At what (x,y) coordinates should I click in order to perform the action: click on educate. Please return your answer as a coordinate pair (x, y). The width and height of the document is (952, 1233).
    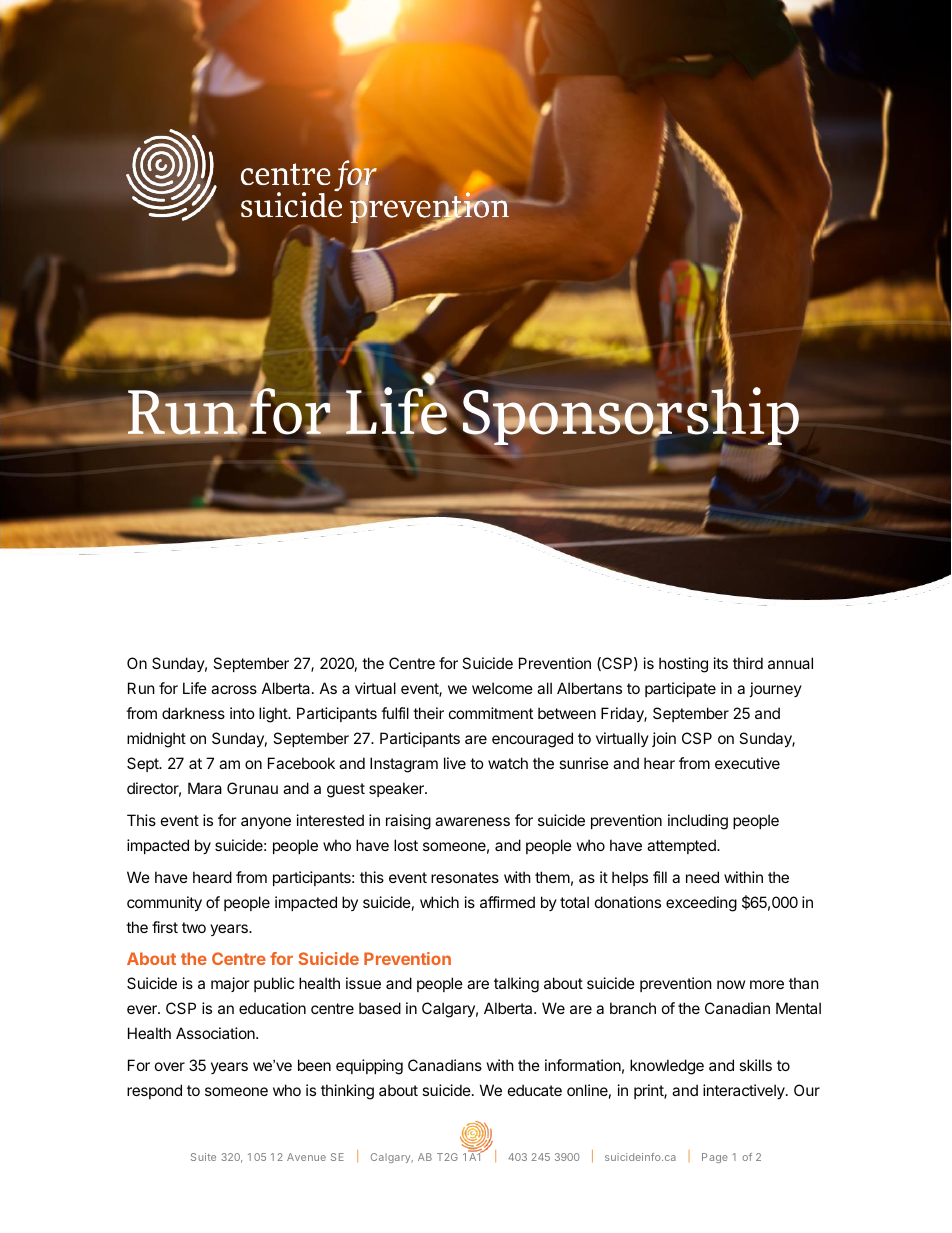
    Looking at the image, I should click on (535, 1090).
